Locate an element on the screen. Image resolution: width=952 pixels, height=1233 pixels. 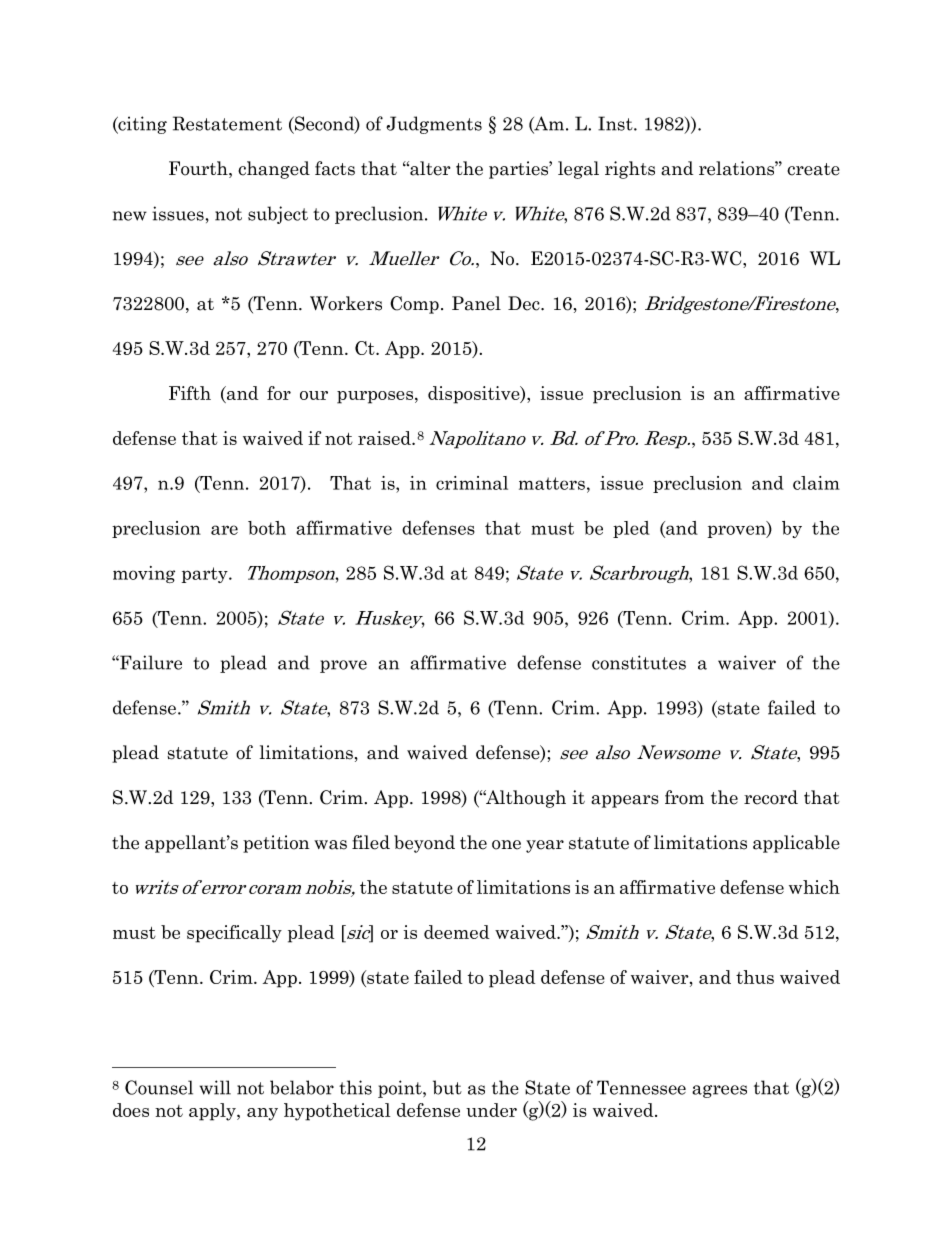
Judgments is located at coordinates (434, 125).
